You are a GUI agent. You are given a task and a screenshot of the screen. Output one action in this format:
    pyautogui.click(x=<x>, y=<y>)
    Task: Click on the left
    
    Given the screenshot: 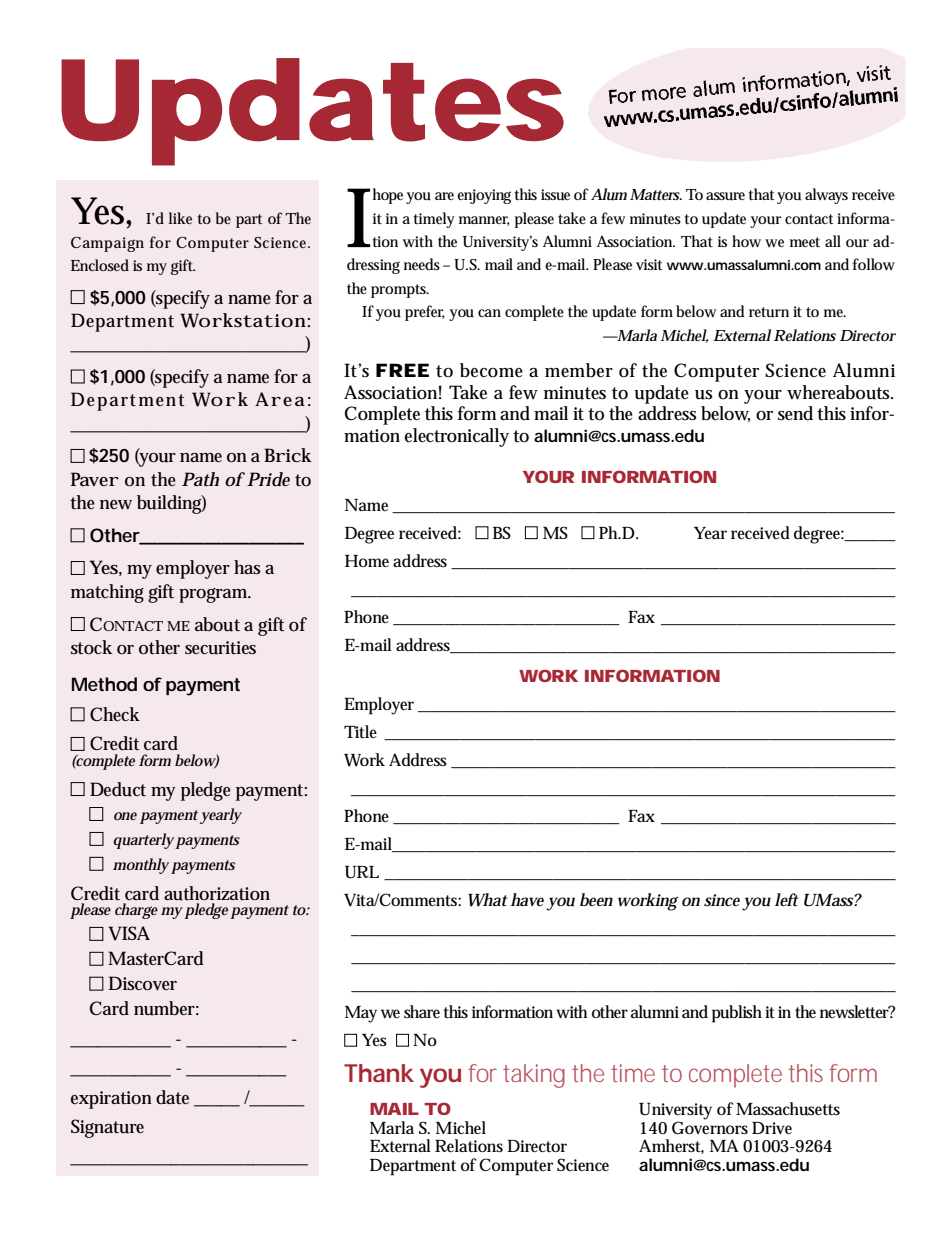 What is the action you would take?
    pyautogui.click(x=787, y=899)
